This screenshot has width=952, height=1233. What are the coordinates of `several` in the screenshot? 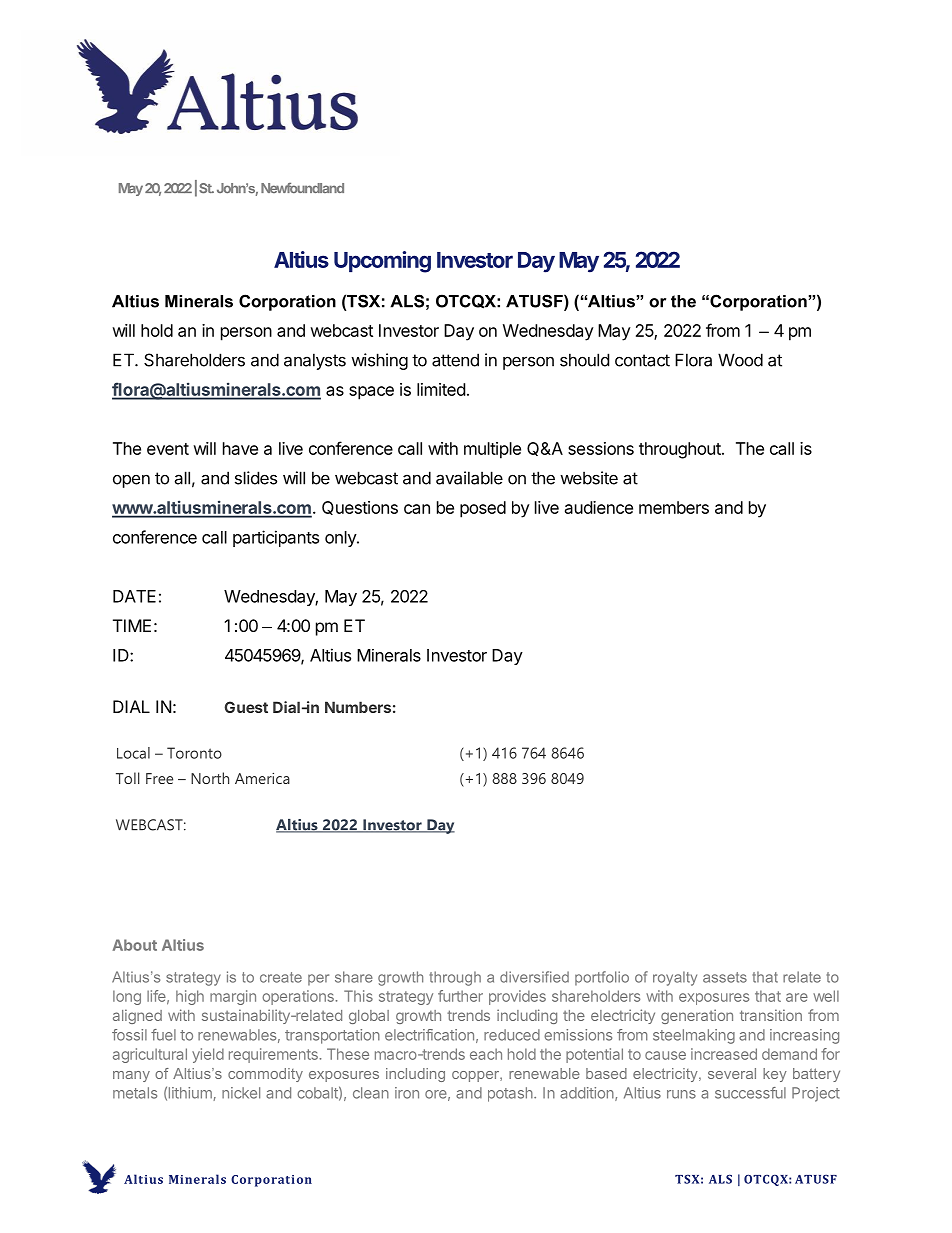 It's located at (732, 1073).
